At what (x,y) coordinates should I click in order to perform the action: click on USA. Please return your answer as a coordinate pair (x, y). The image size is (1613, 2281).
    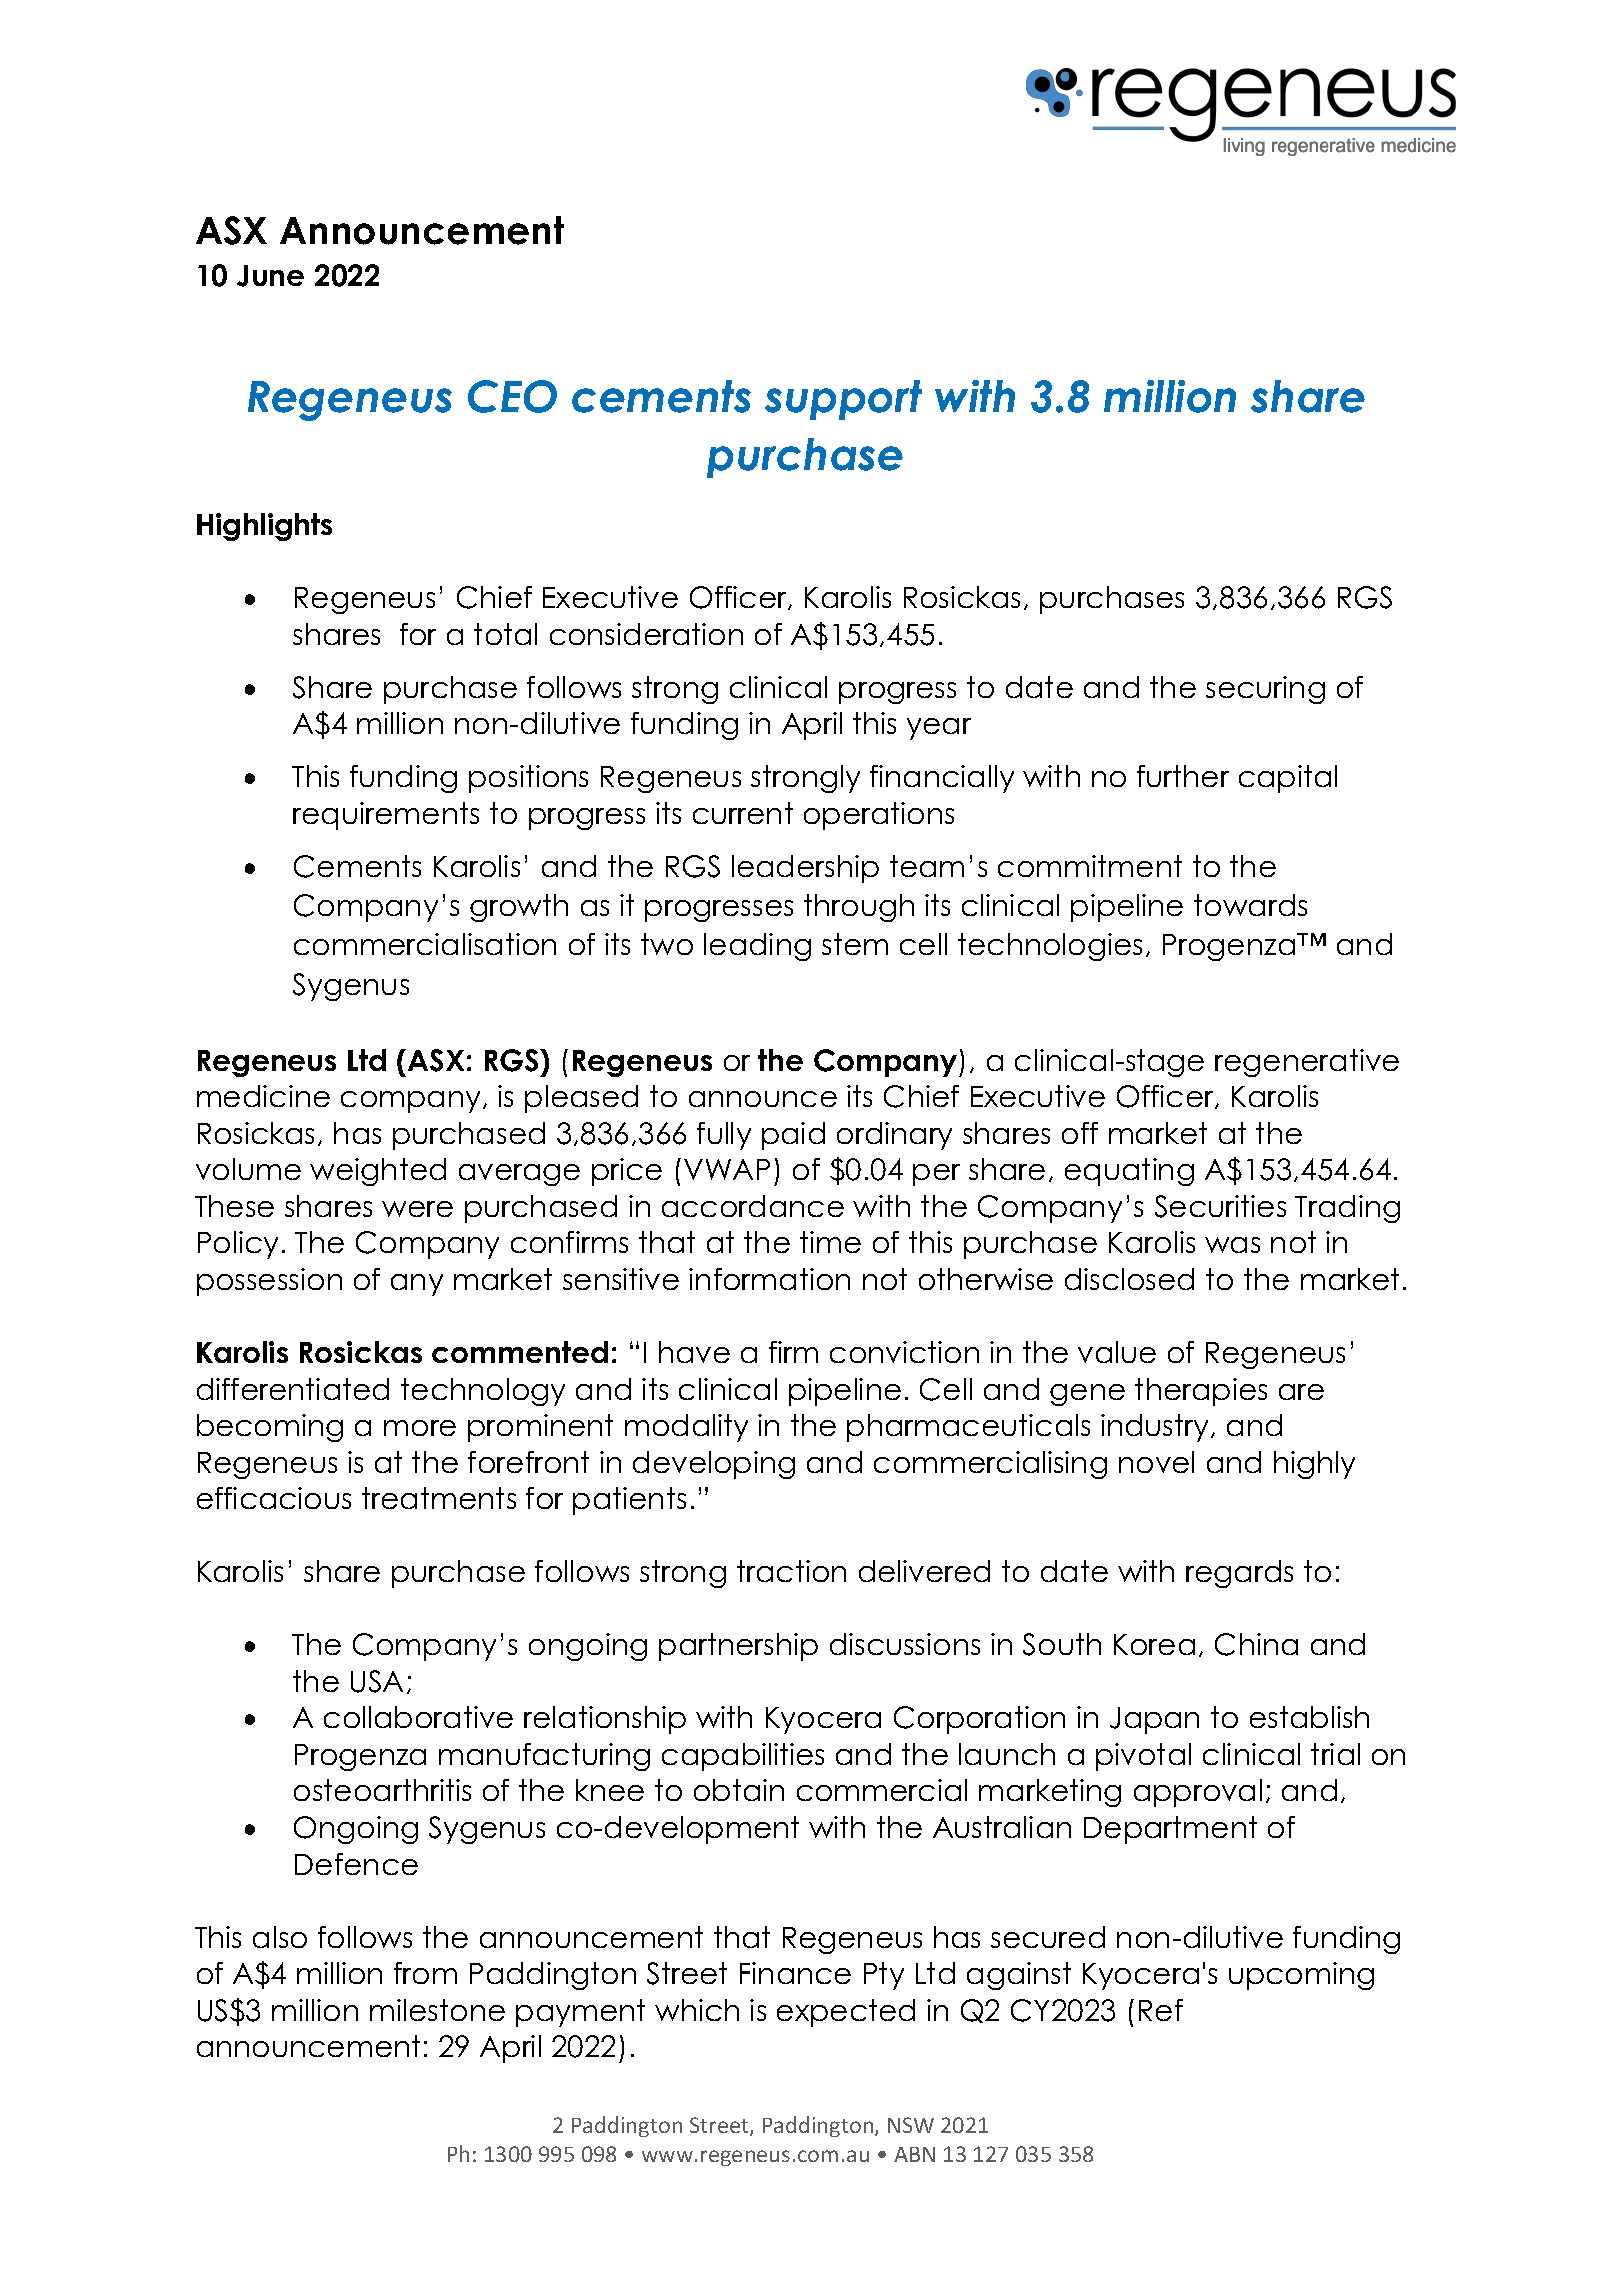
    Looking at the image, I should click on (377, 1681).
